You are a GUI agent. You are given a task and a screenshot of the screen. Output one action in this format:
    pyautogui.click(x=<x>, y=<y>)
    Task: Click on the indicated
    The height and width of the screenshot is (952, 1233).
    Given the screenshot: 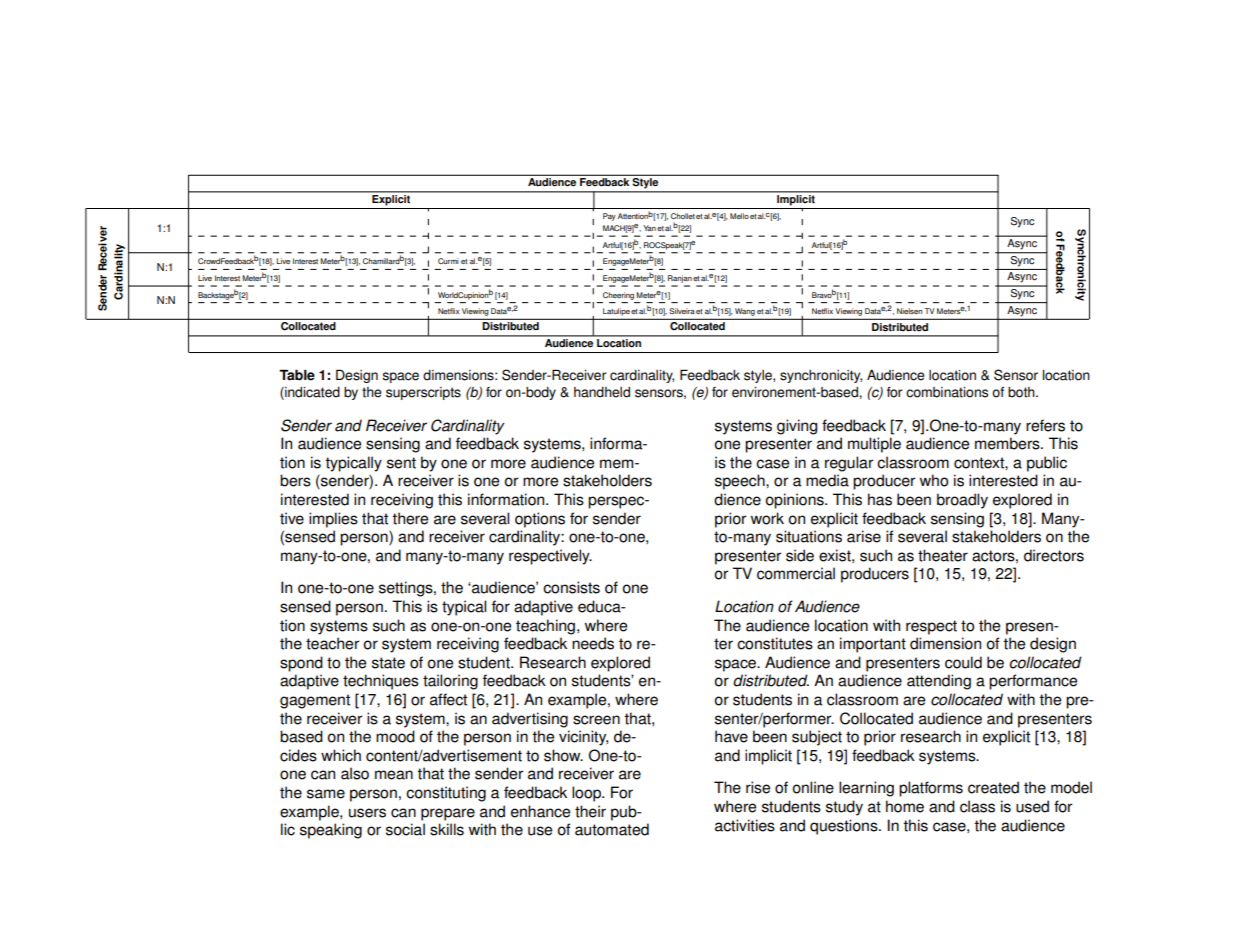 What is the action you would take?
    pyautogui.click(x=311, y=392)
